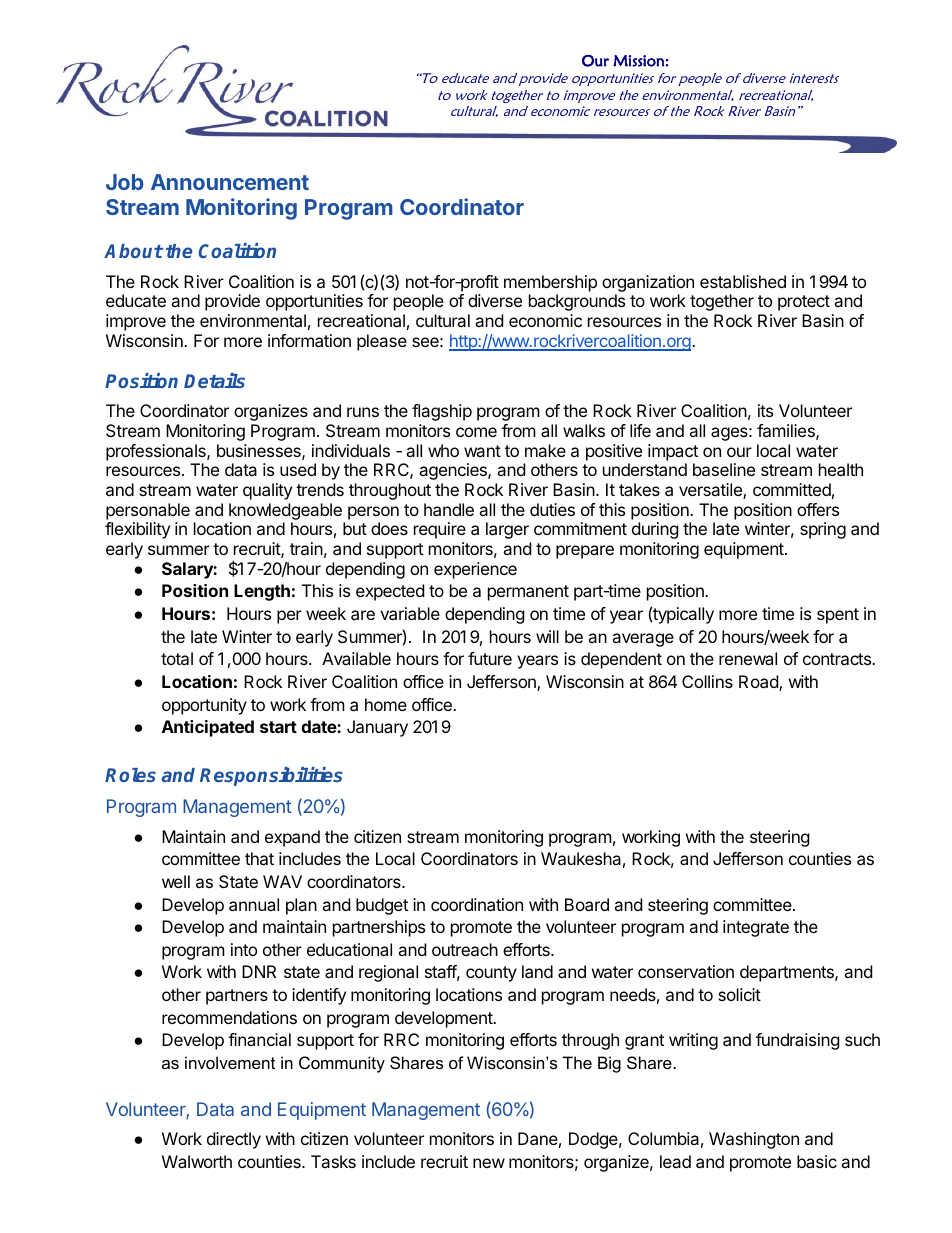 The height and width of the image is (1233, 952). What do you see at coordinates (234, 1140) in the image?
I see `directly` at bounding box center [234, 1140].
